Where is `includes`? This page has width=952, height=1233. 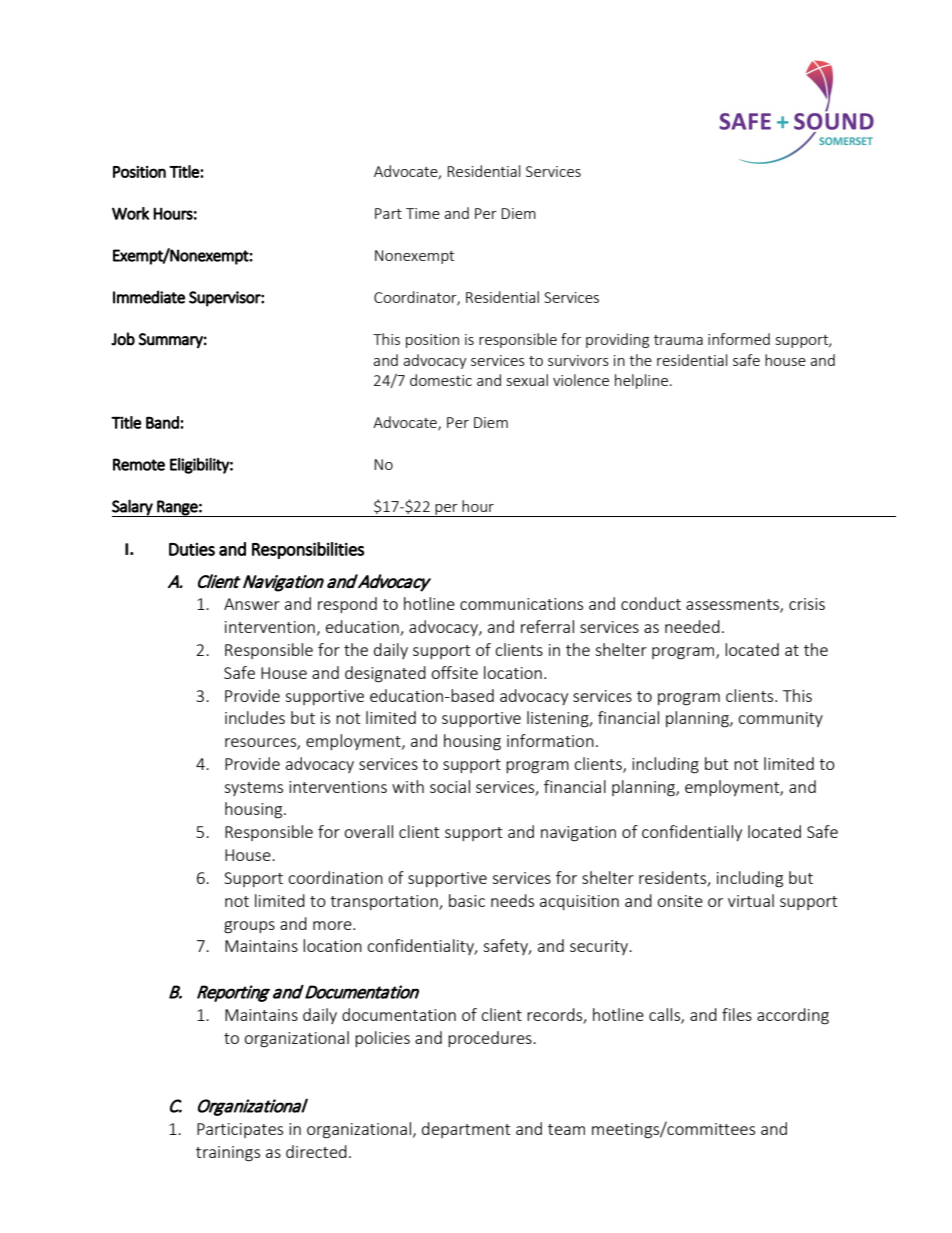 includes is located at coordinates (255, 717).
